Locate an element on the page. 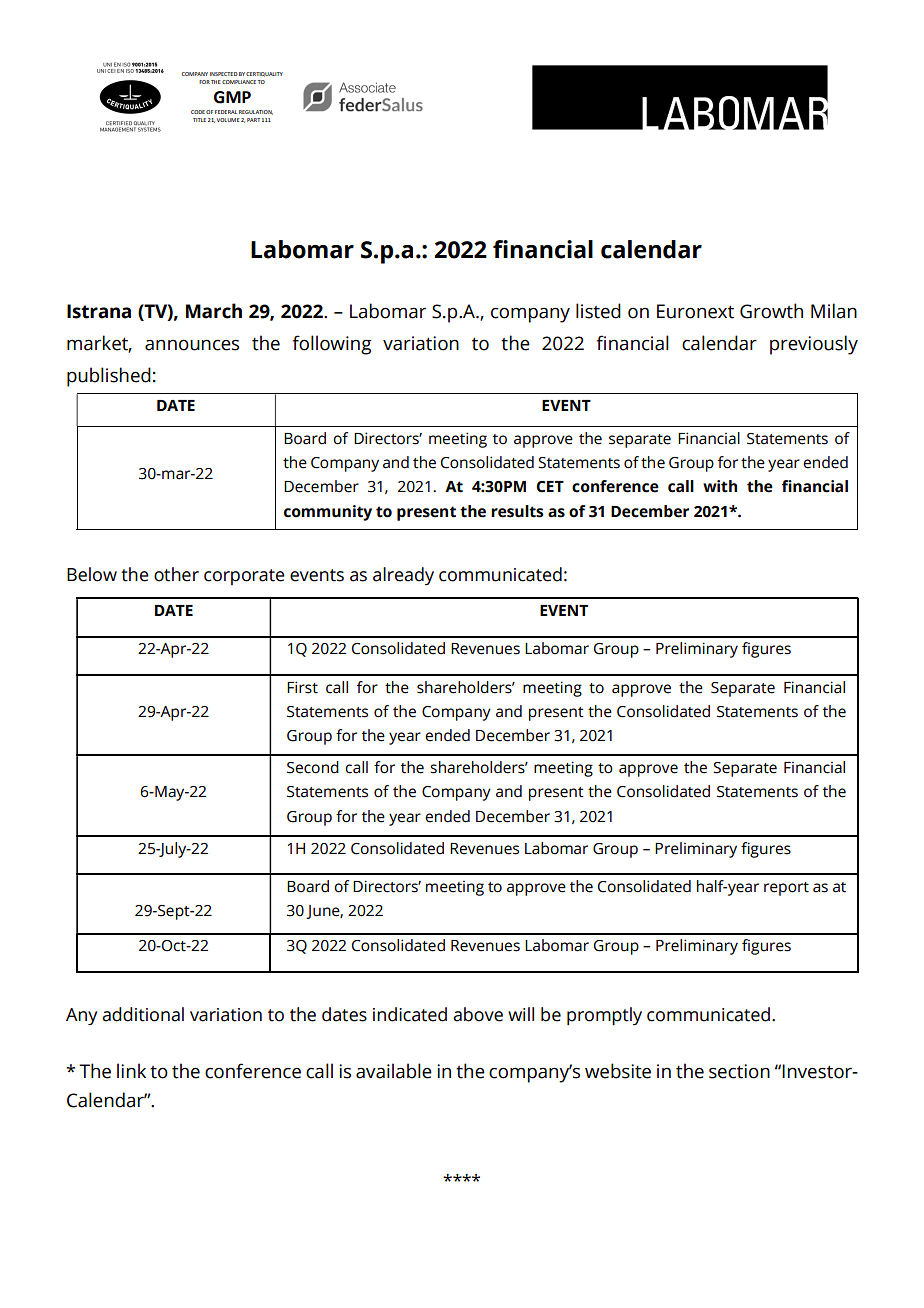 The height and width of the document is (1308, 924). Growth is located at coordinates (771, 311).
